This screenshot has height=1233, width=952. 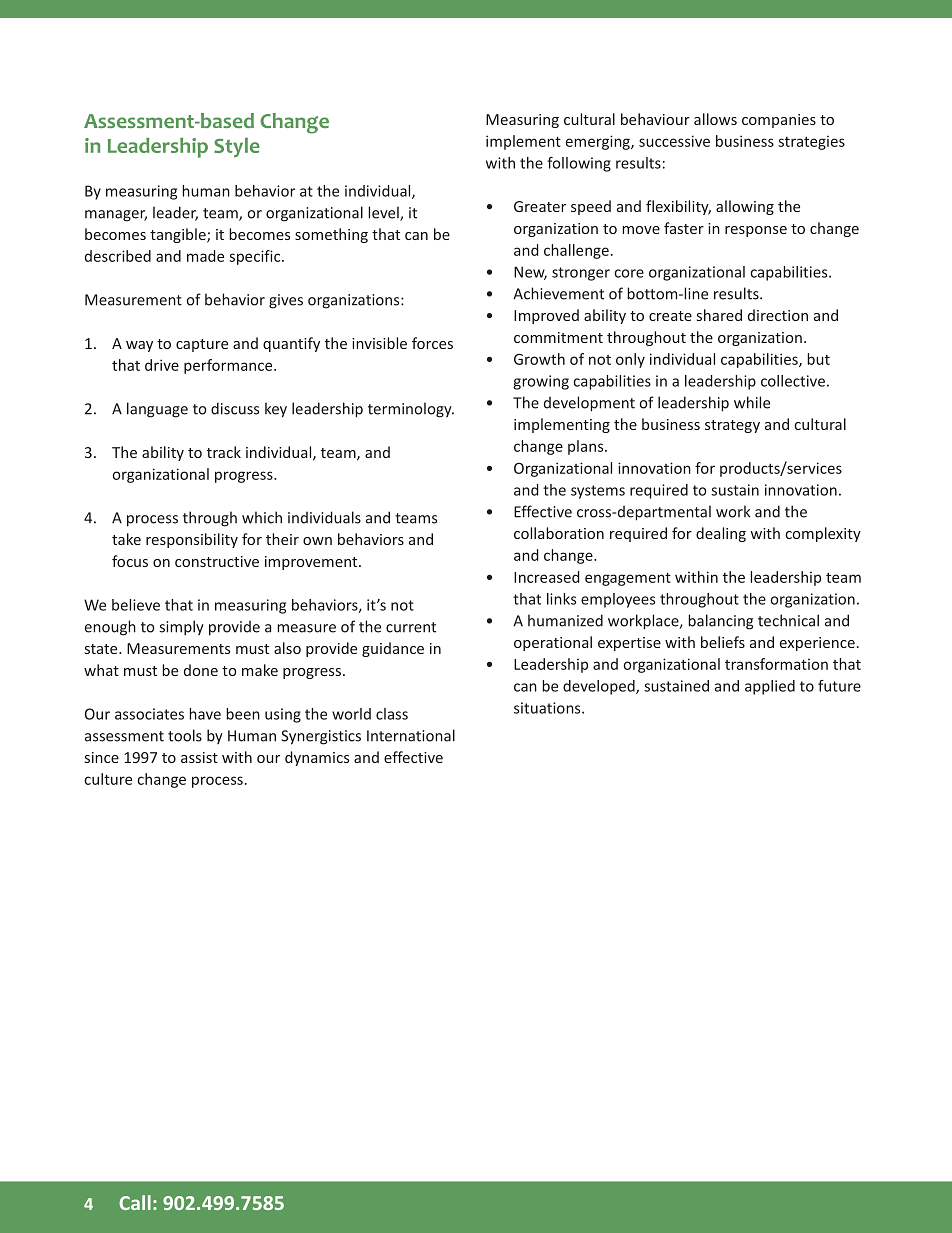 What do you see at coordinates (202, 345) in the screenshot?
I see `capture` at bounding box center [202, 345].
